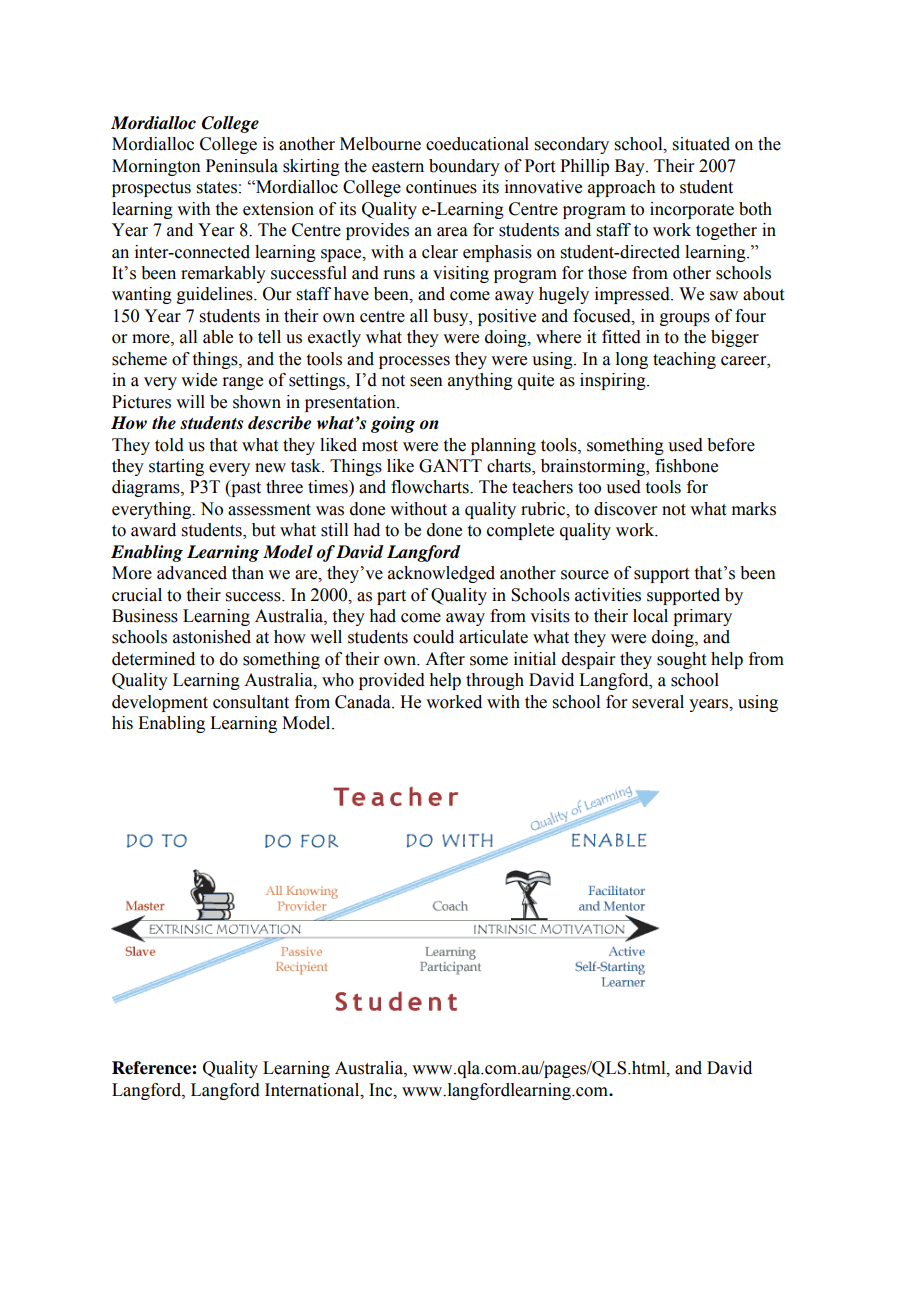 This screenshot has width=924, height=1308. What do you see at coordinates (464, 167) in the screenshot?
I see `boundary` at bounding box center [464, 167].
